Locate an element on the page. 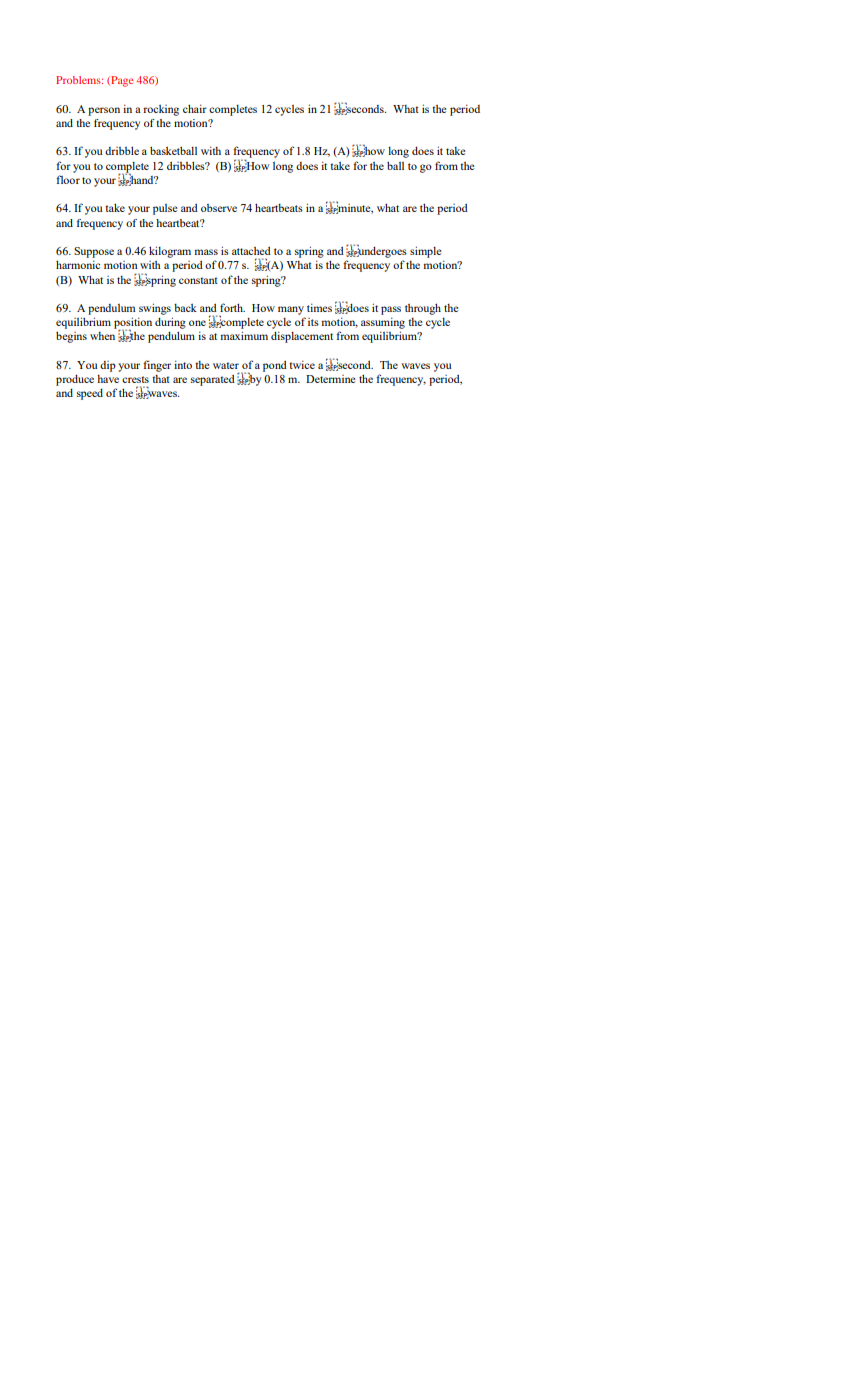 The width and height of the document is (862, 1400). chair is located at coordinates (195, 108).
